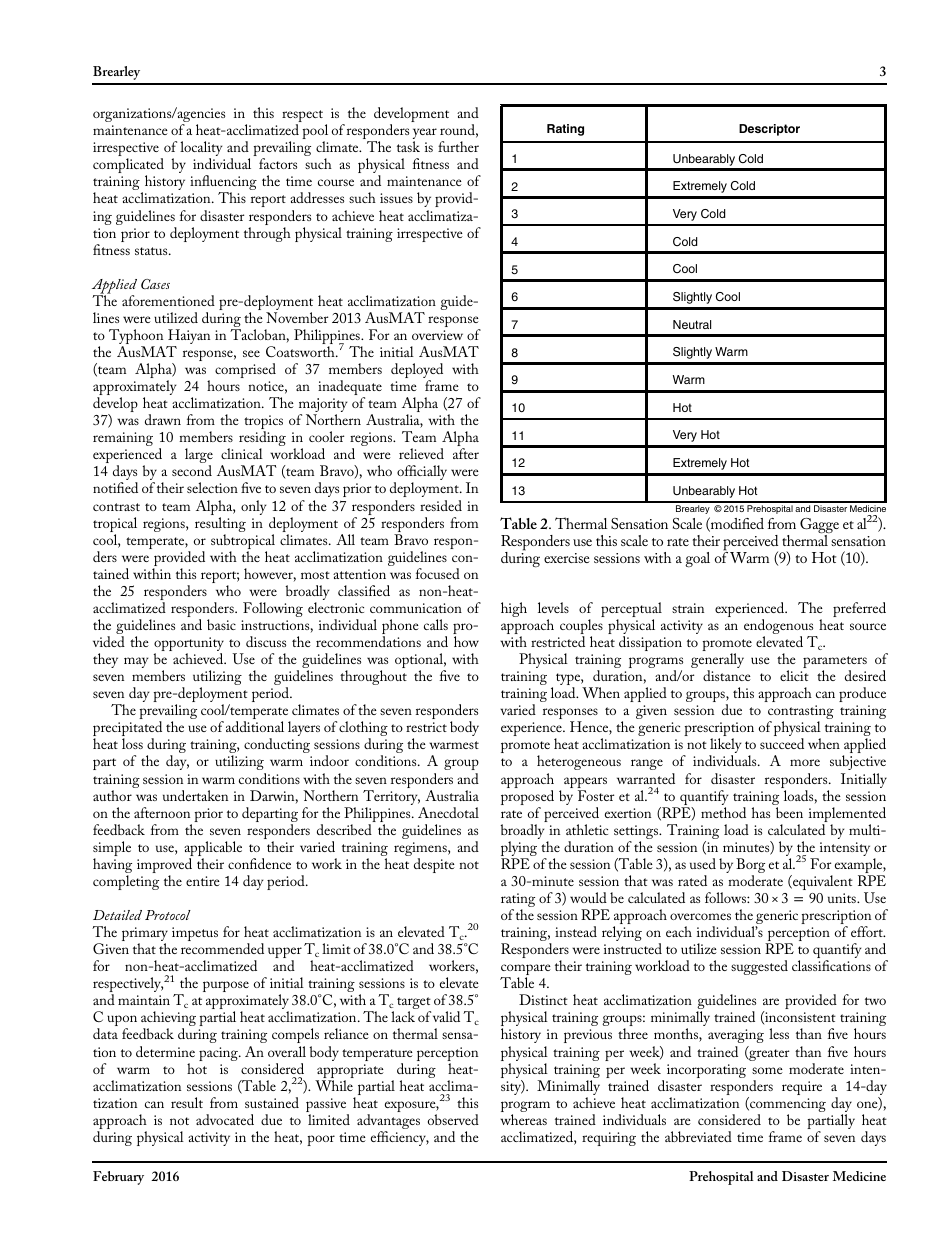  I want to click on undertaken, so click(195, 795).
